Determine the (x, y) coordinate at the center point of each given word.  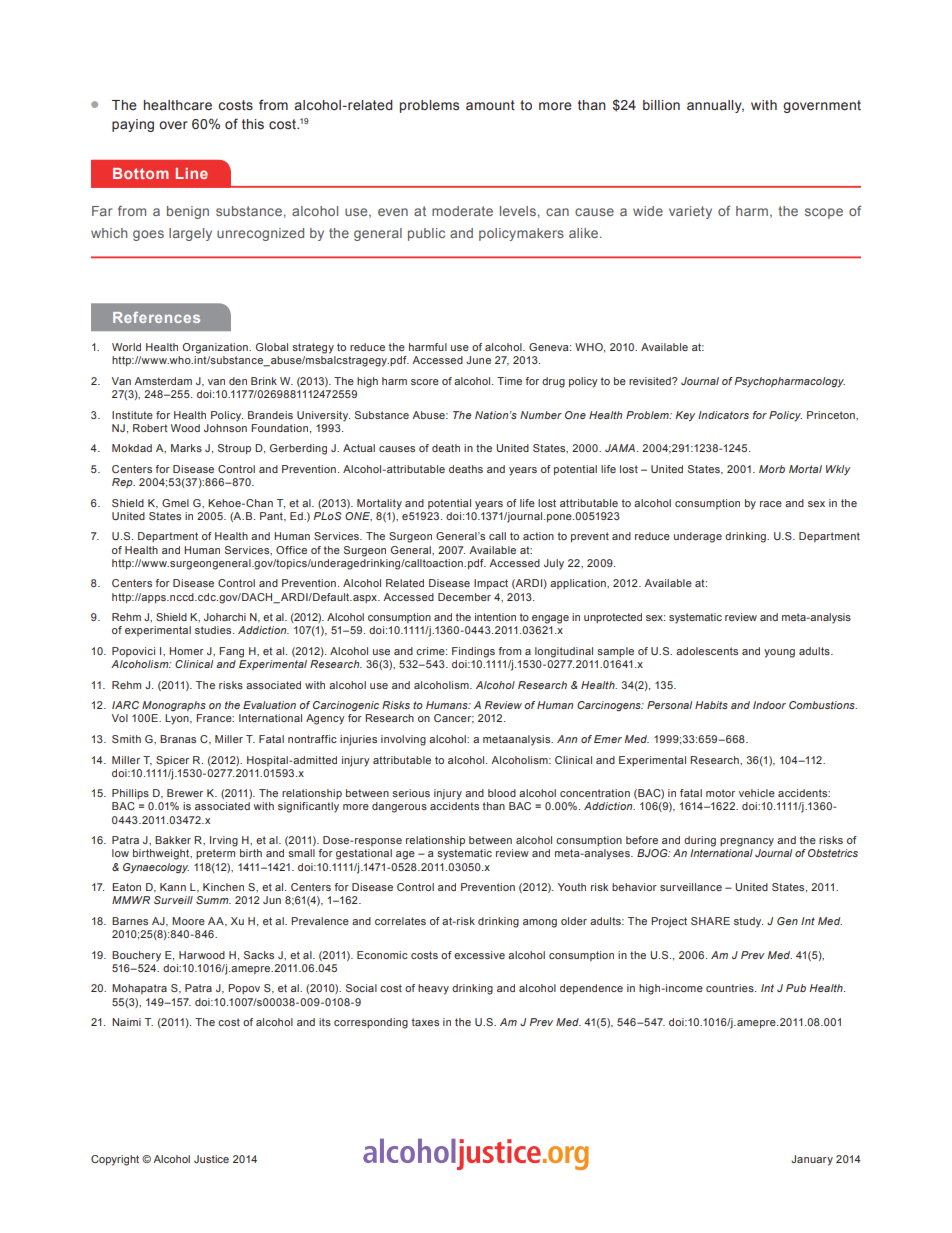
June (478, 360)
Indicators (723, 415)
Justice (211, 1159)
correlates (400, 921)
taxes (425, 1022)
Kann (173, 887)
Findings (473, 652)
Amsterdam (163, 381)
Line (192, 173)
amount (490, 105)
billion (661, 105)
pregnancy (747, 842)
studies (214, 630)
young (779, 653)
